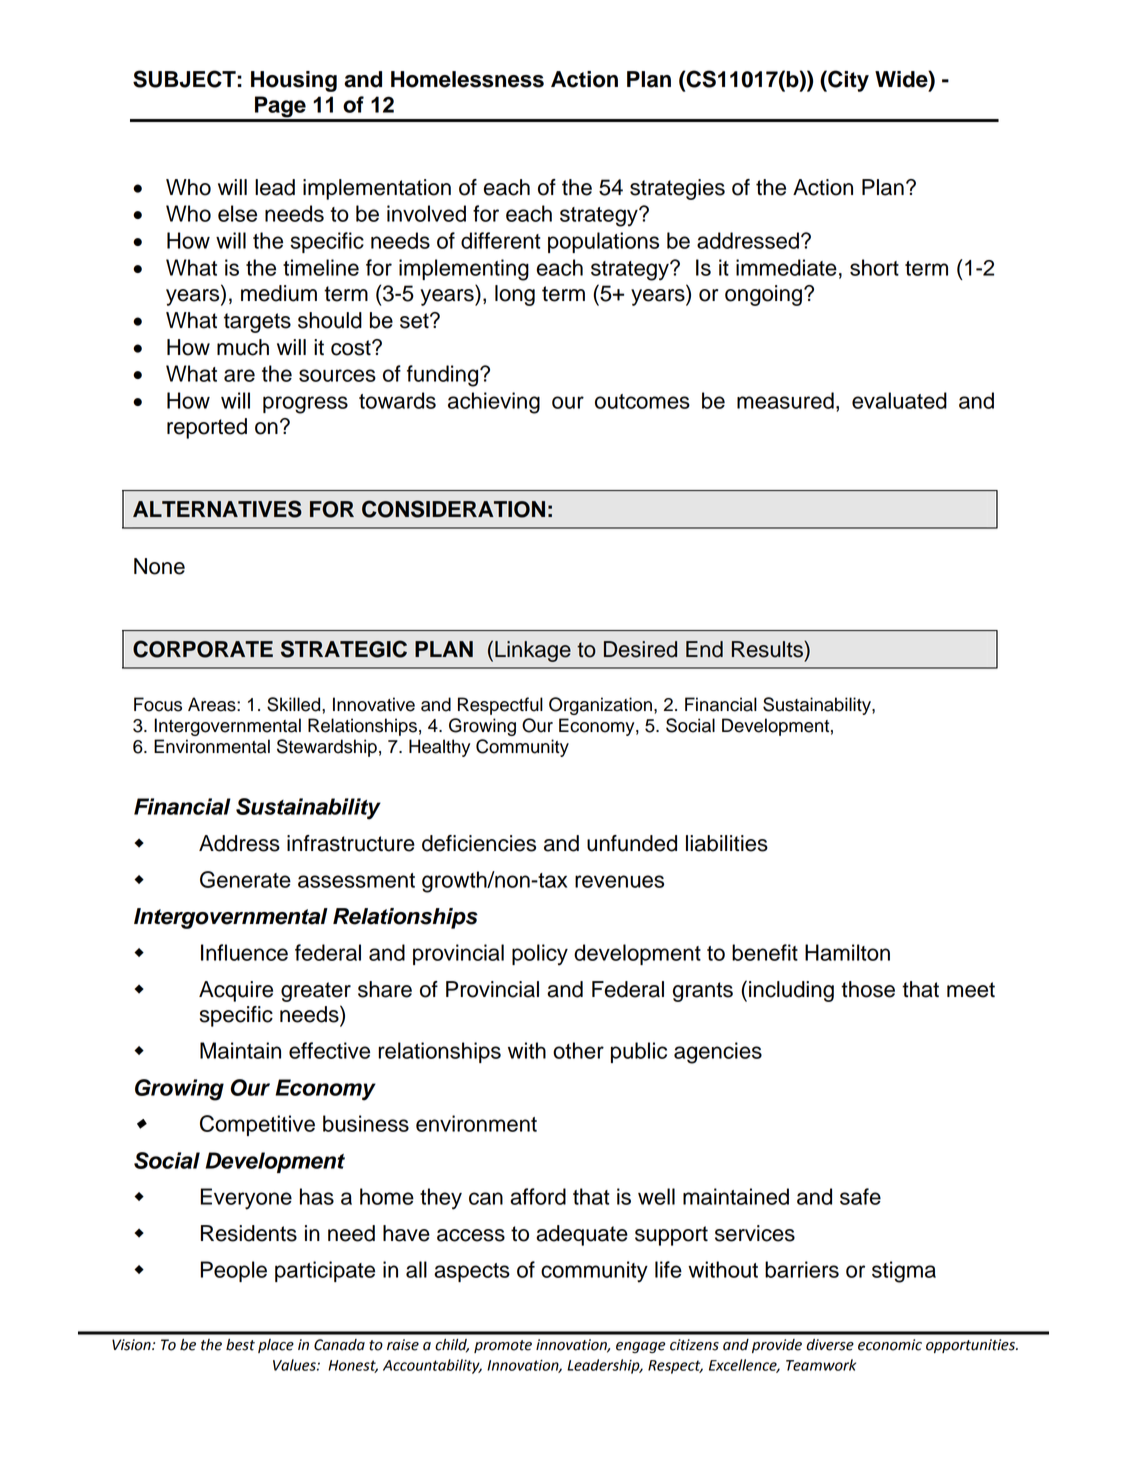 This screenshot has width=1128, height=1460. What do you see at coordinates (236, 991) in the screenshot?
I see `Acquire` at bounding box center [236, 991].
